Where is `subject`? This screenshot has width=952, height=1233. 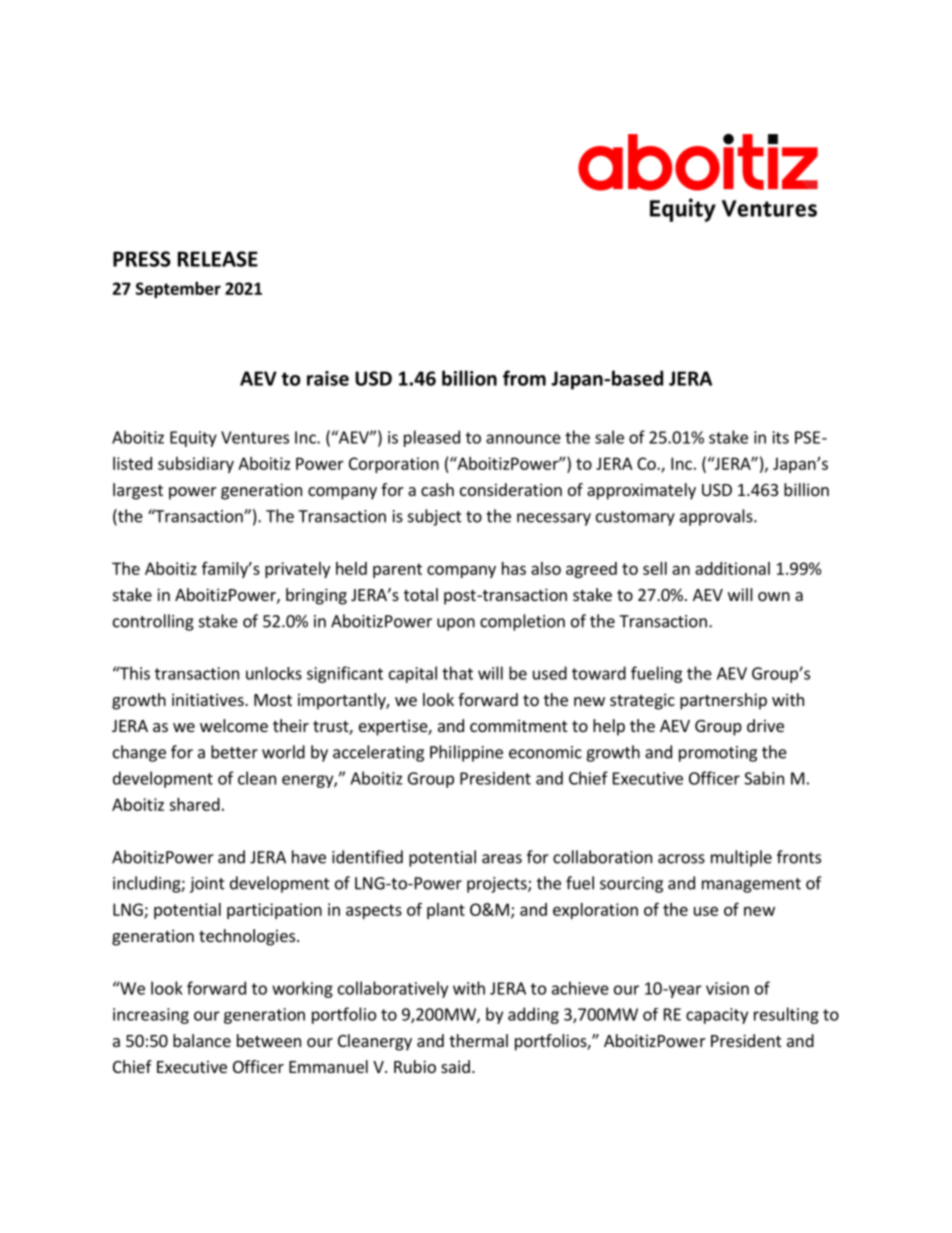 subject is located at coordinates (435, 517).
